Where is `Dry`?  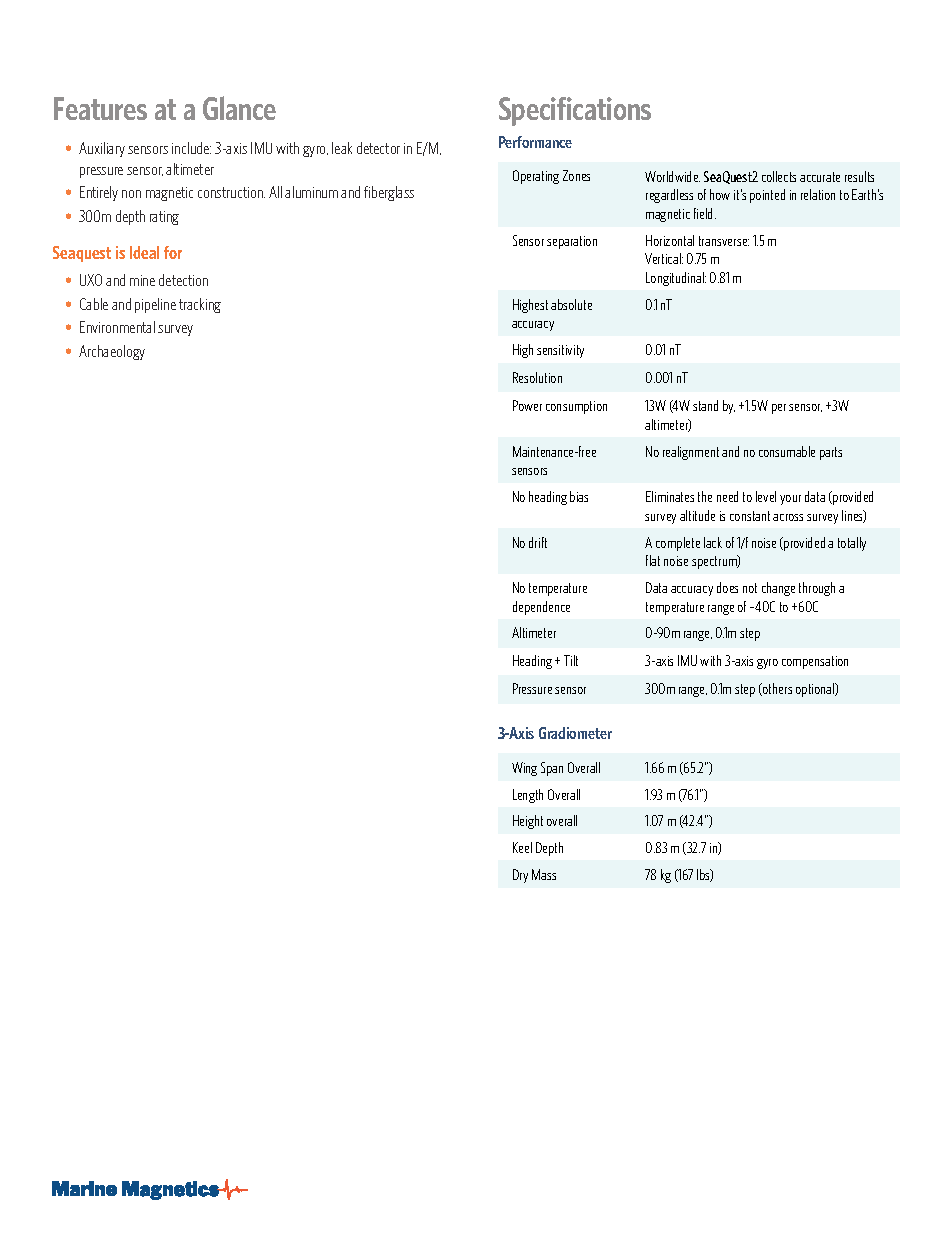
Dry is located at coordinates (520, 876).
